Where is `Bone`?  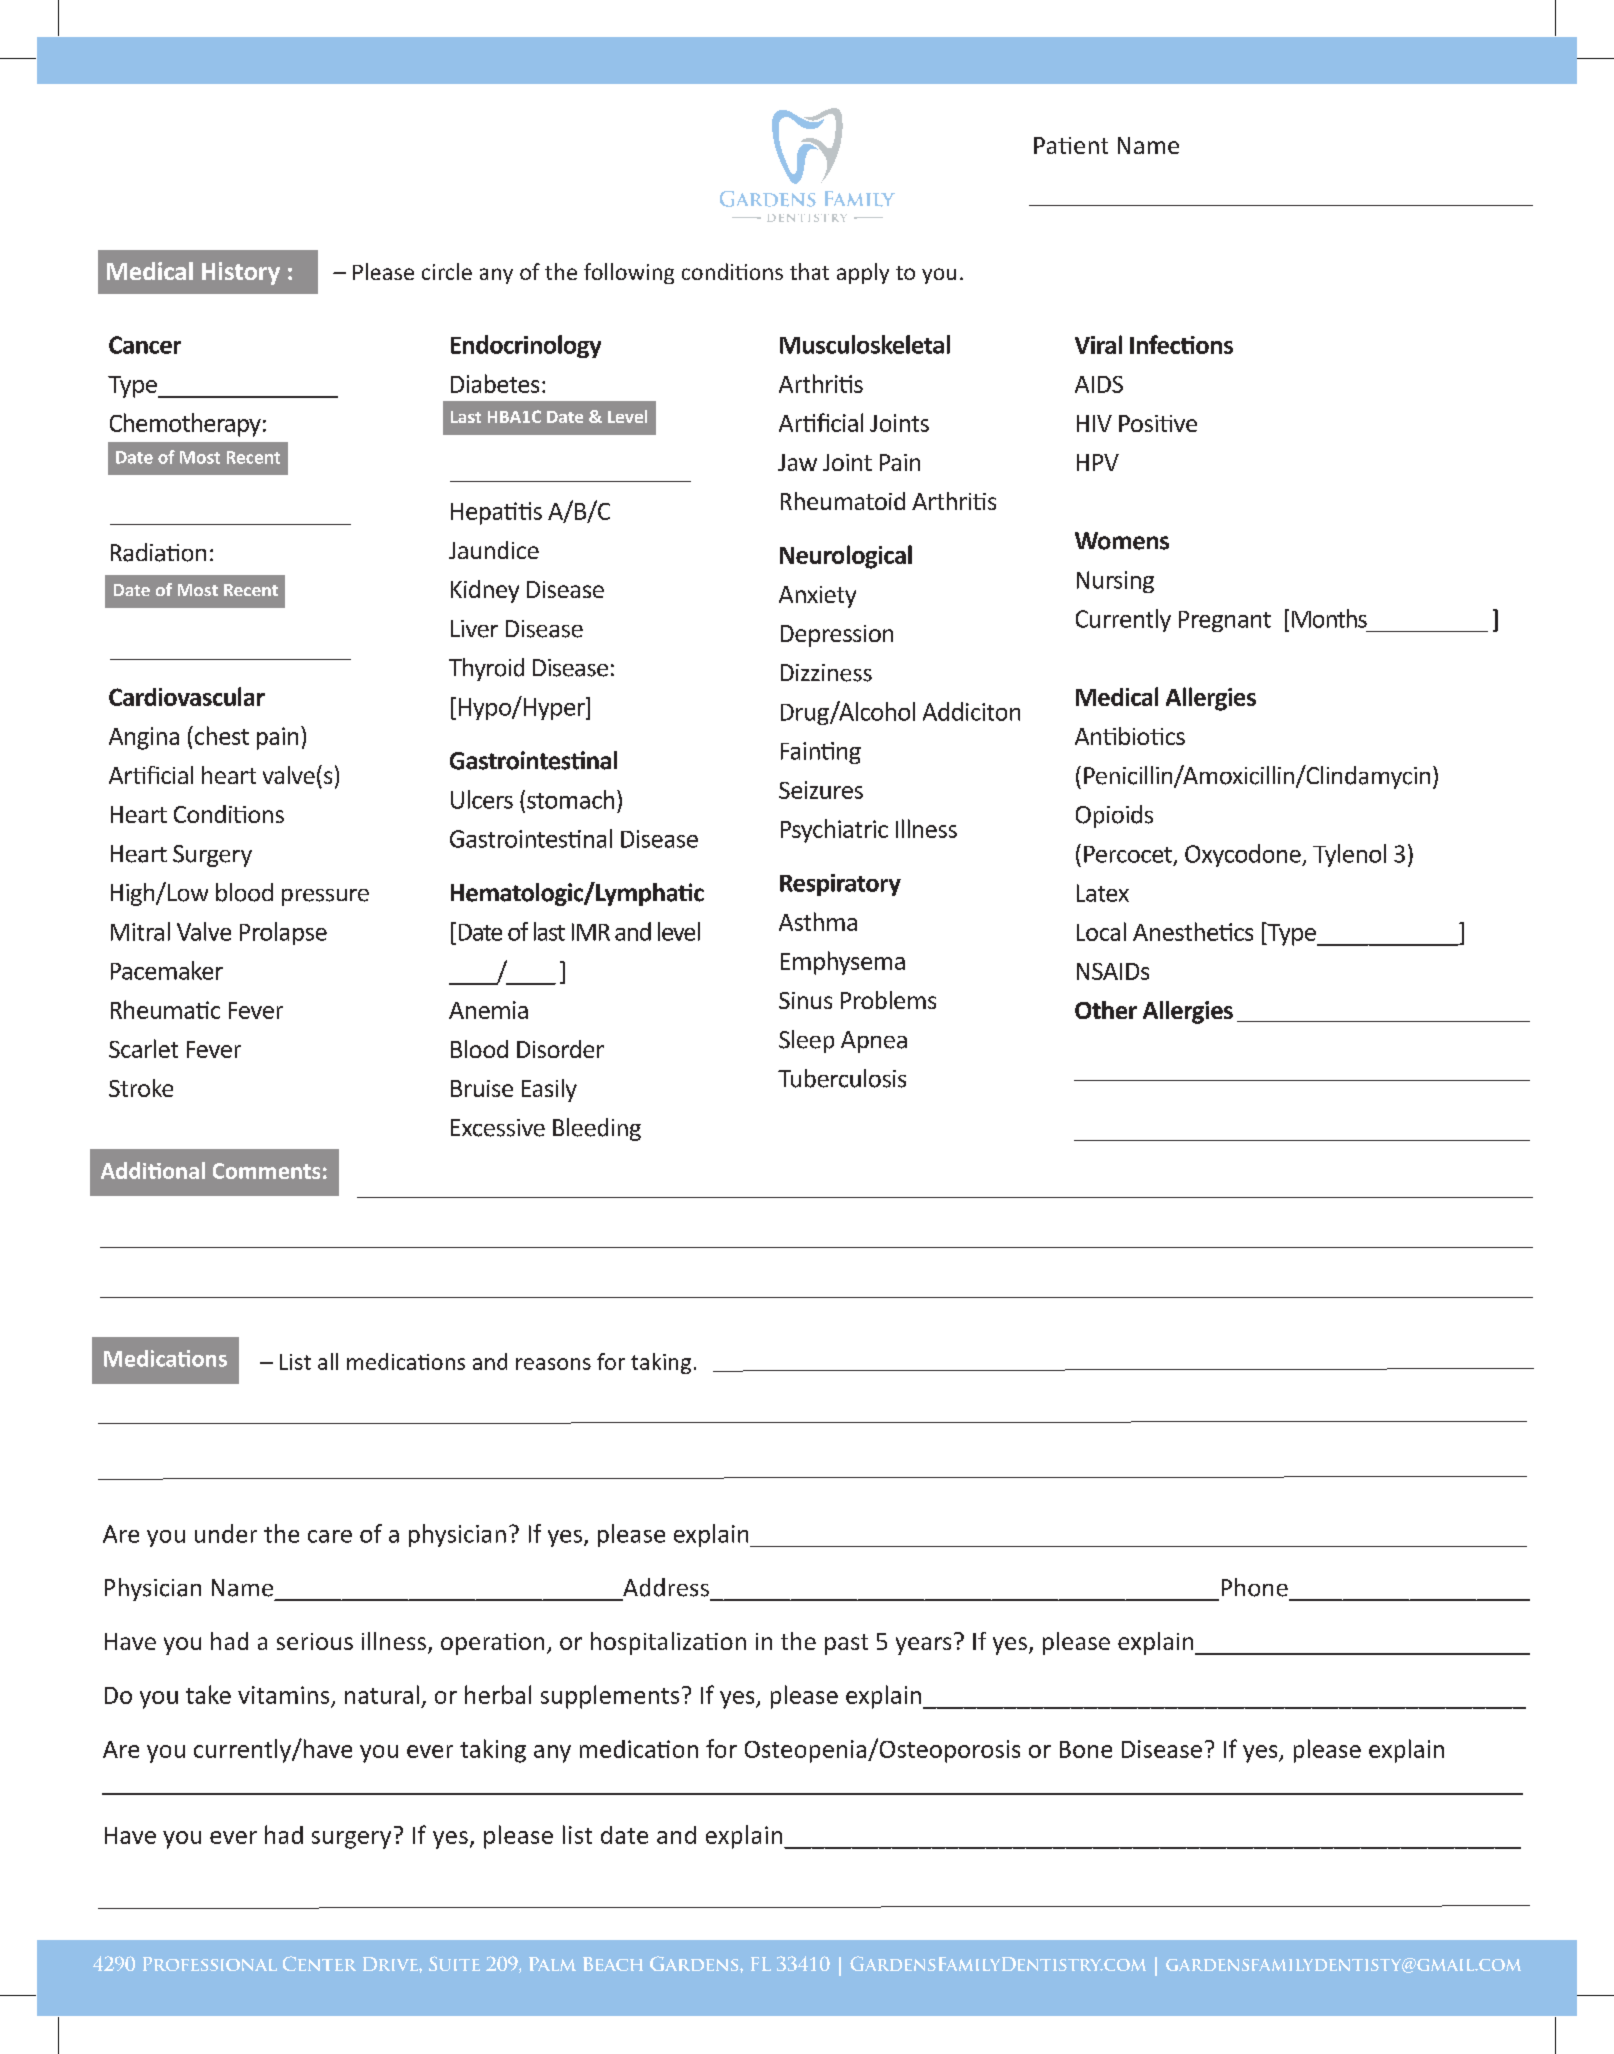
Bone is located at coordinates (1086, 1749).
